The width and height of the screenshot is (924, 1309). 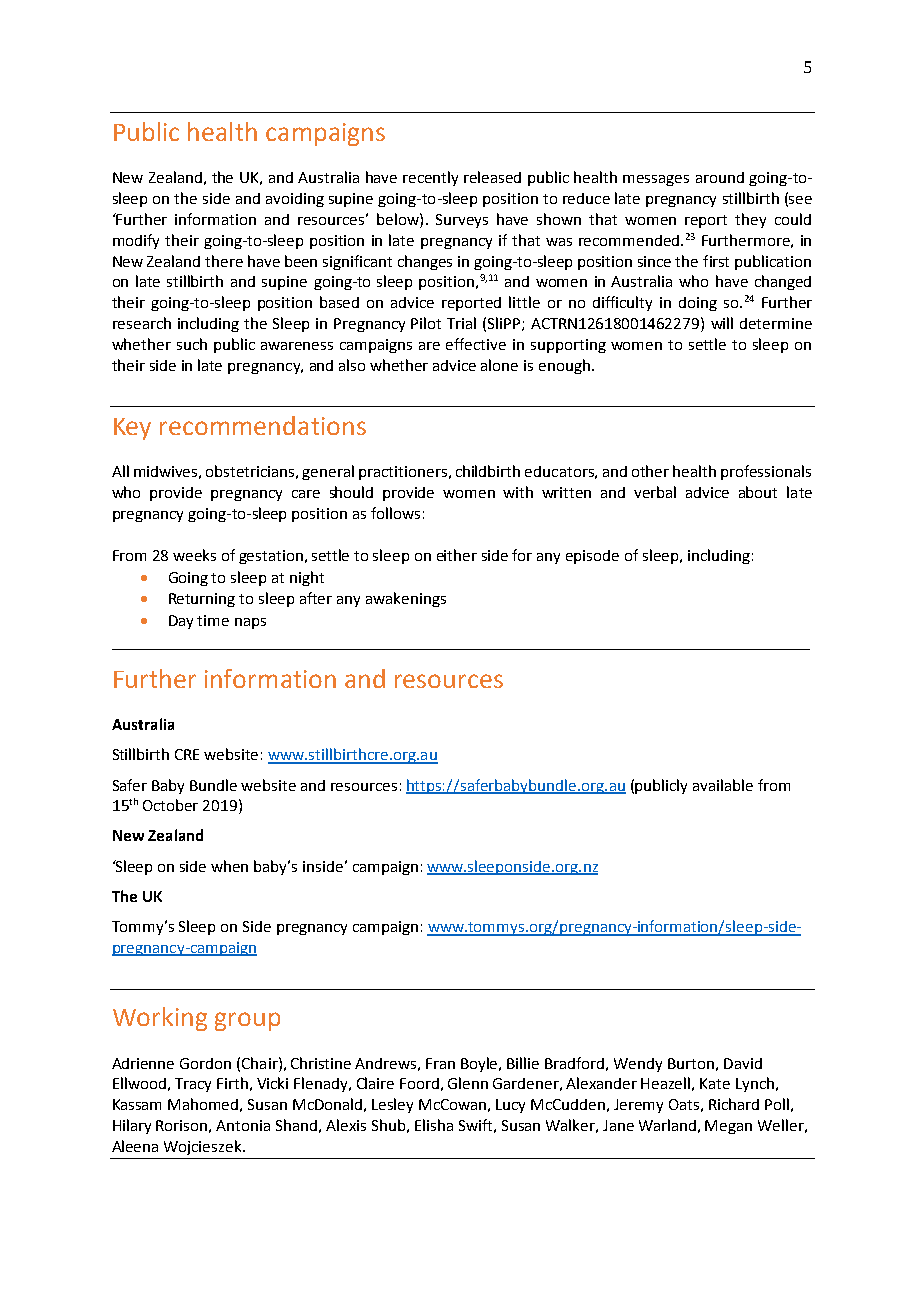 I want to click on time, so click(x=213, y=620).
